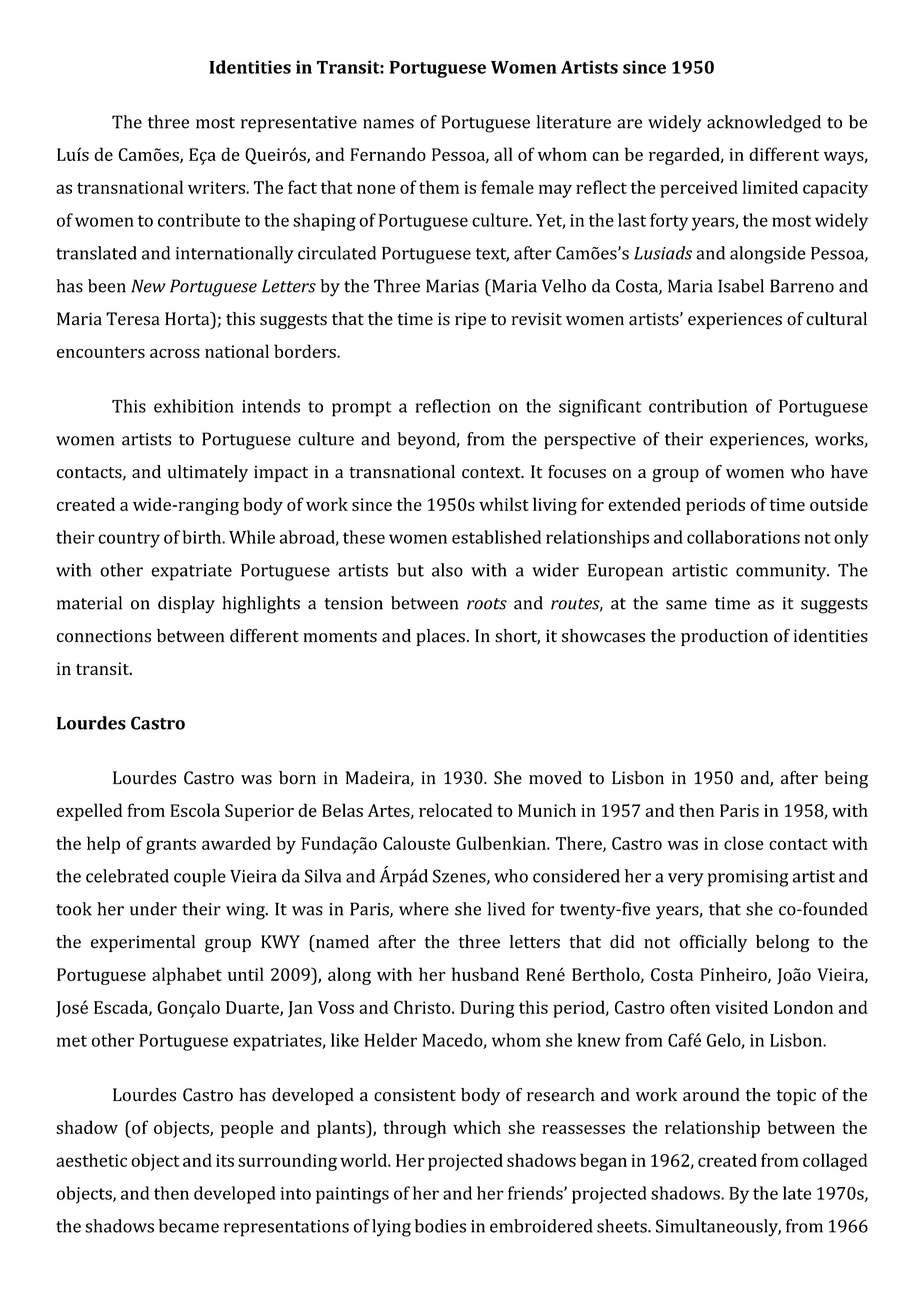 This screenshot has height=1309, width=924. Describe the element at coordinates (439, 187) in the screenshot. I see `them` at that location.
